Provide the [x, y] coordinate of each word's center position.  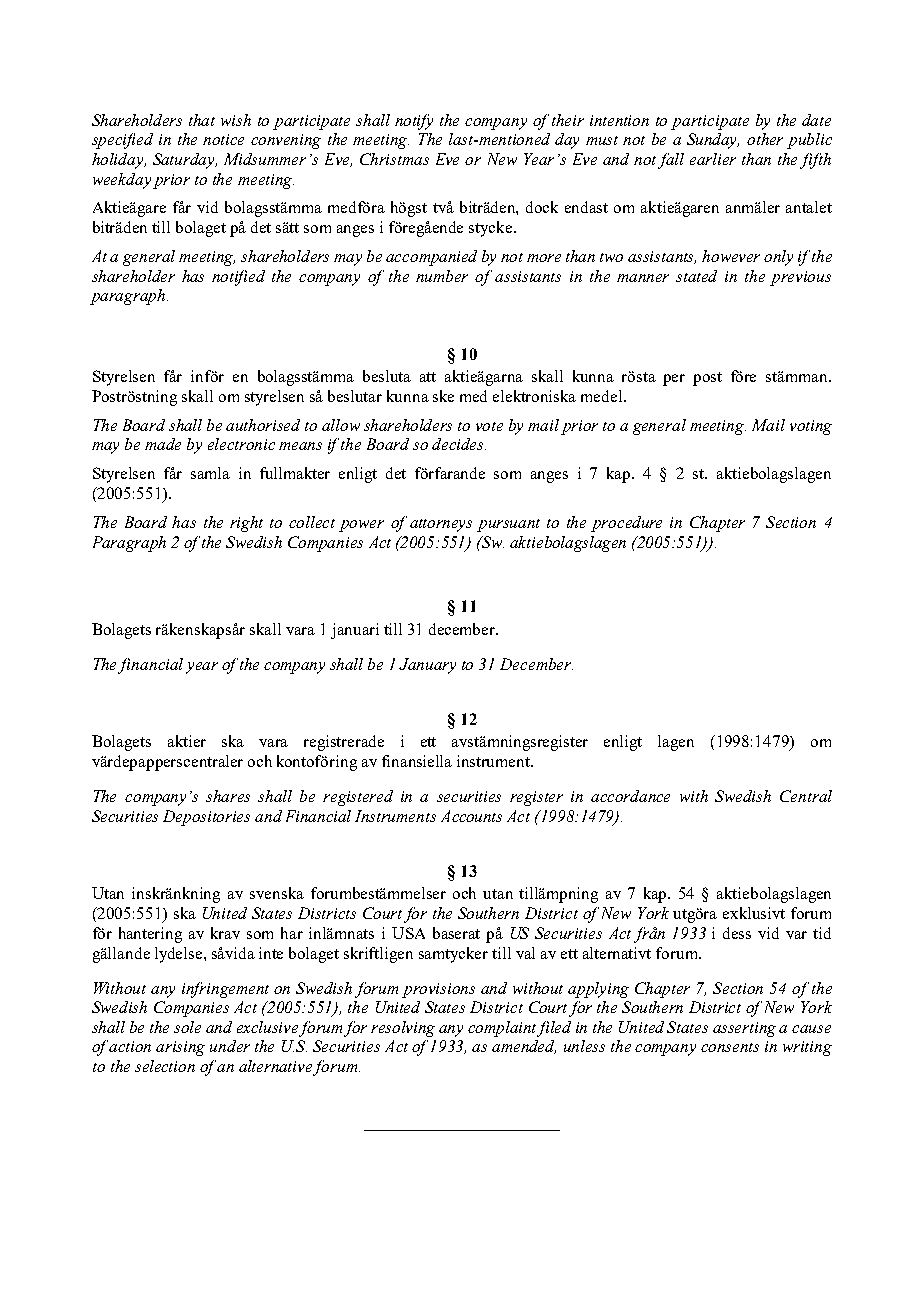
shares [228, 796]
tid [822, 933]
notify [414, 122]
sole [187, 1027]
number [442, 276]
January [427, 666]
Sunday [713, 141]
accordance [630, 796]
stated [696, 276]
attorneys [441, 525]
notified [238, 278]
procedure [626, 524]
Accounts [471, 816]
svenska [277, 893]
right [246, 524]
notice [223, 139]
